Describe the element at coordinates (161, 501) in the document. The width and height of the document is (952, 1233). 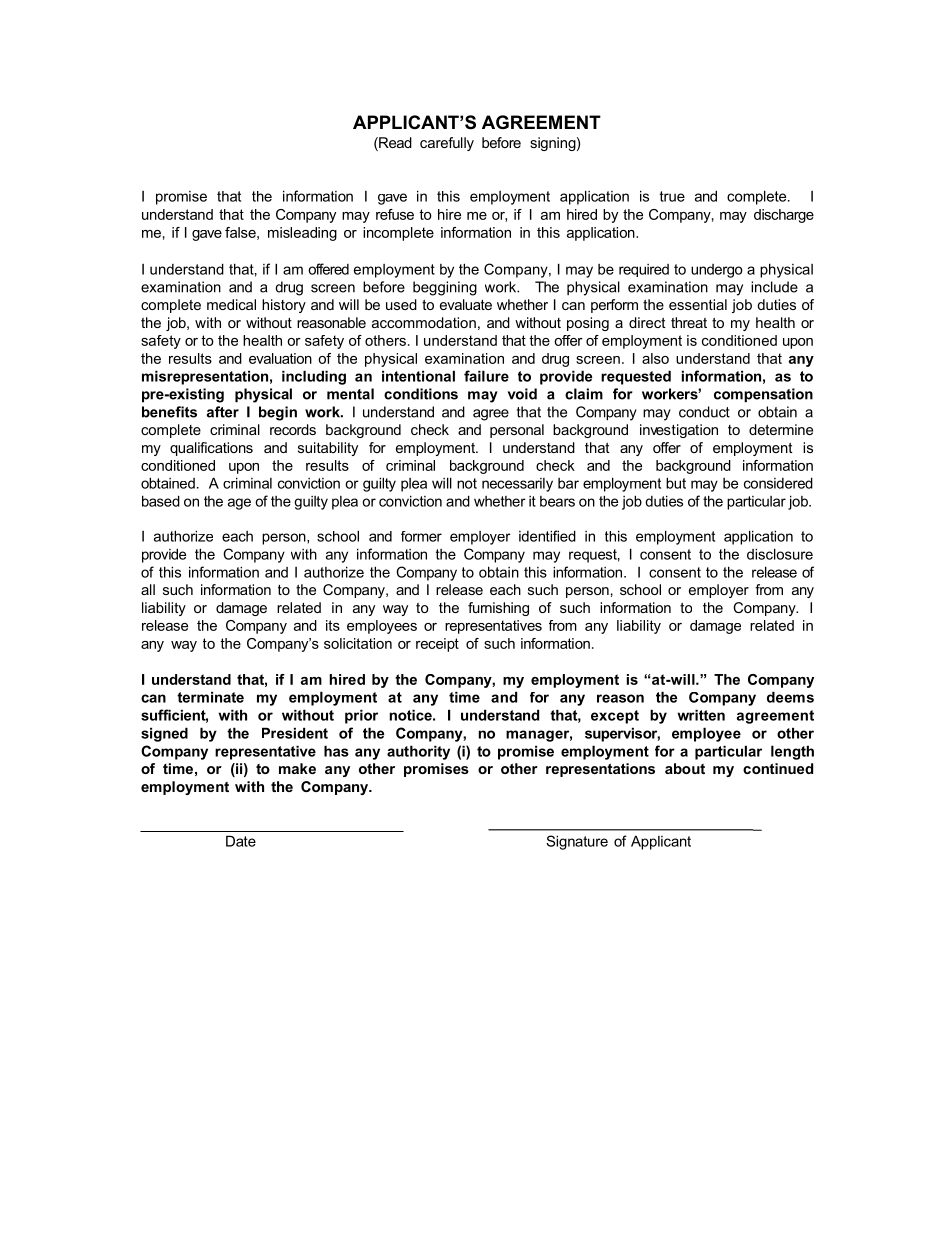
I see `based` at that location.
